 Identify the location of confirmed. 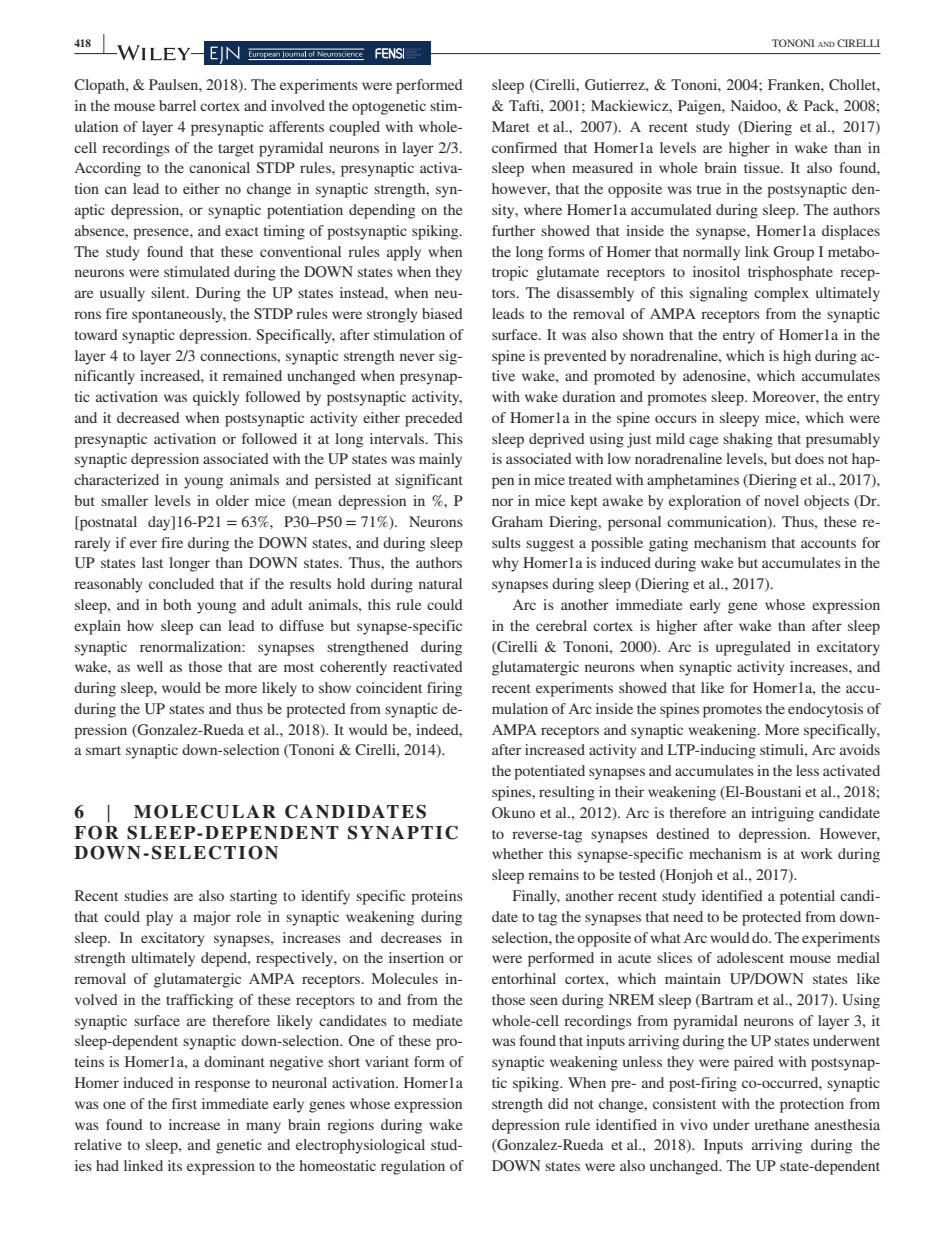
(524, 147).
